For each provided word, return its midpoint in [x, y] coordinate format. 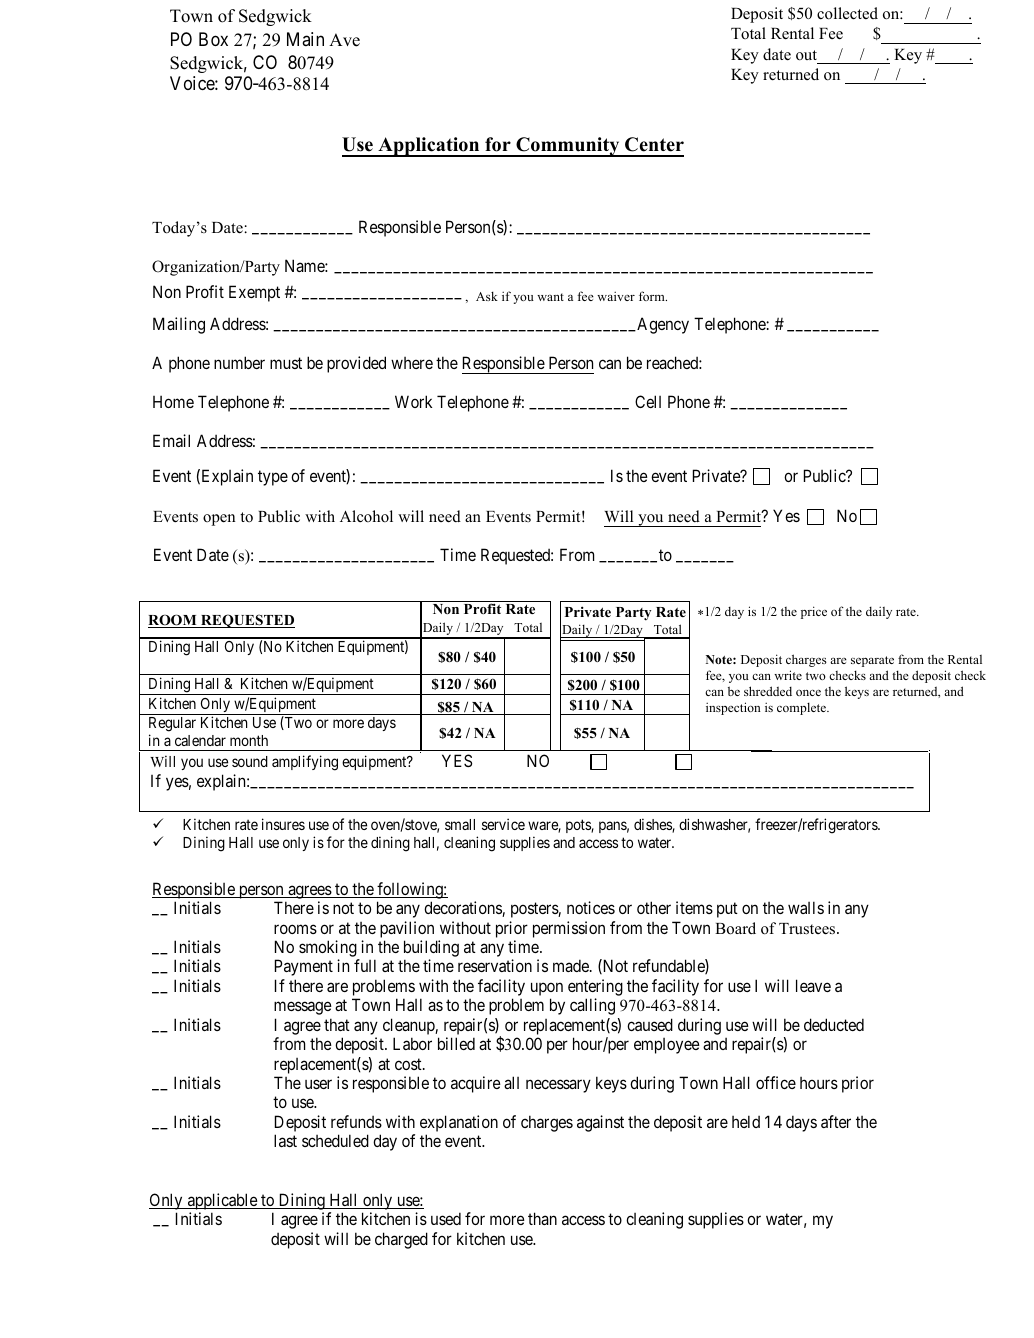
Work [413, 401]
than [542, 1218]
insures [283, 824]
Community [568, 147]
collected [847, 13]
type [273, 478]
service [503, 824]
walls [806, 907]
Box [213, 39]
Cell [648, 401]
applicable [222, 1203]
